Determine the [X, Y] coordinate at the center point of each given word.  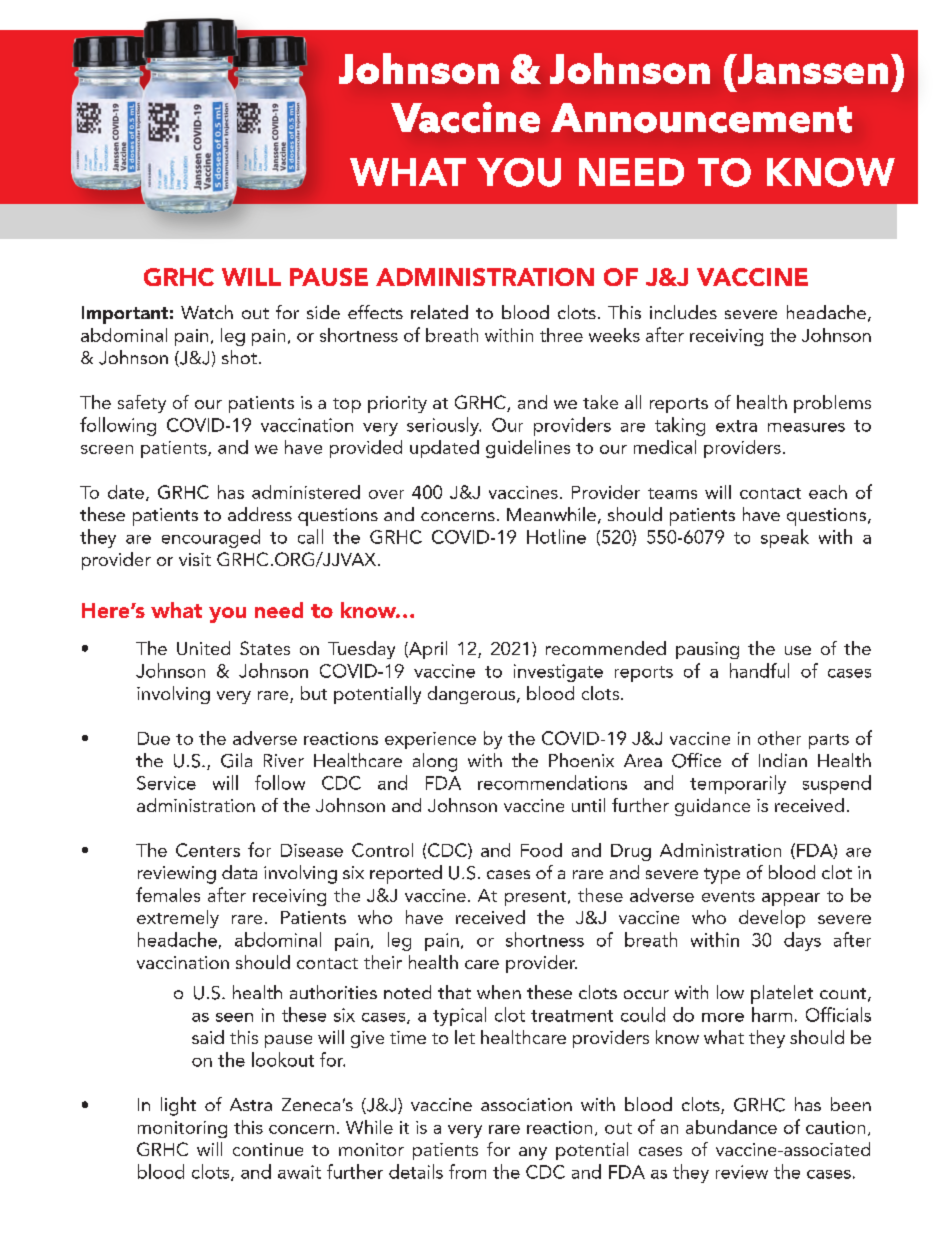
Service [166, 783]
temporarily [738, 784]
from [467, 1171]
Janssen [811, 69]
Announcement [701, 118]
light [178, 1106]
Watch [207, 312]
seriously [444, 426]
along [435, 762]
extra [736, 426]
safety [142, 404]
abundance [731, 1127]
